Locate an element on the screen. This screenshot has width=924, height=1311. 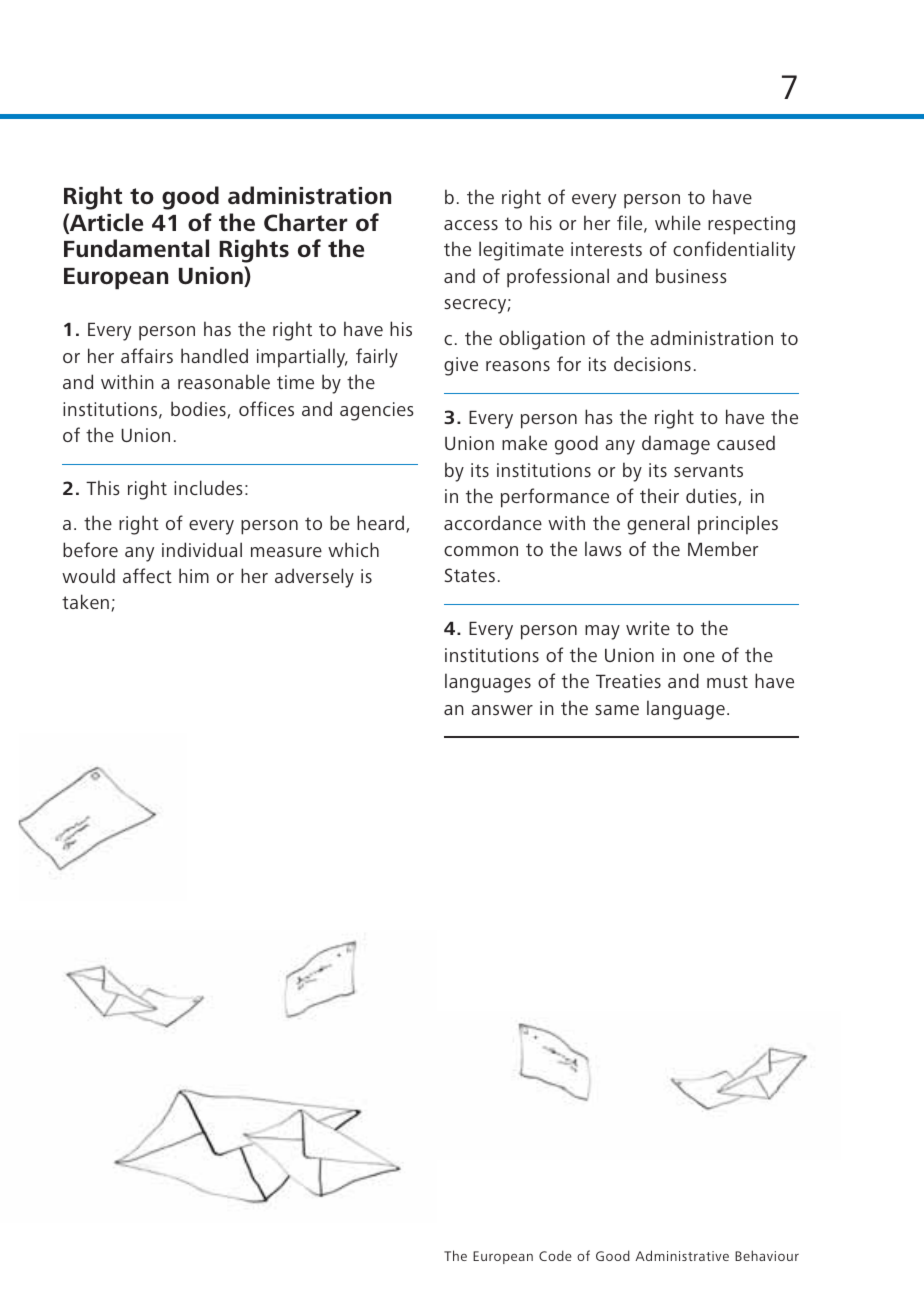
access is located at coordinates (471, 225).
